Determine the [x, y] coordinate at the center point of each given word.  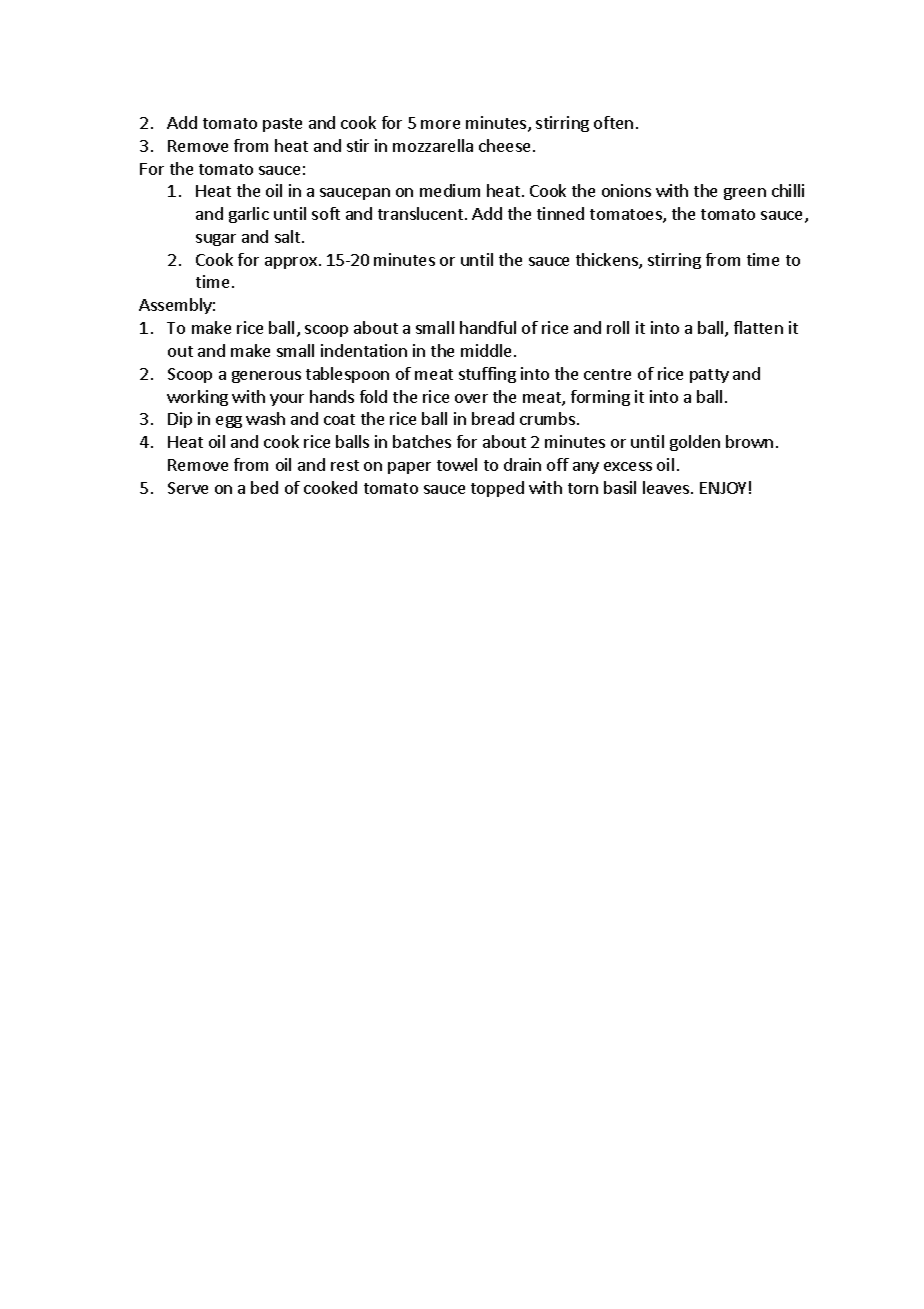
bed [264, 487]
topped [497, 489]
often [613, 122]
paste [282, 125]
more [440, 124]
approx [291, 263]
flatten [758, 327]
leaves [667, 487]
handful [488, 327]
